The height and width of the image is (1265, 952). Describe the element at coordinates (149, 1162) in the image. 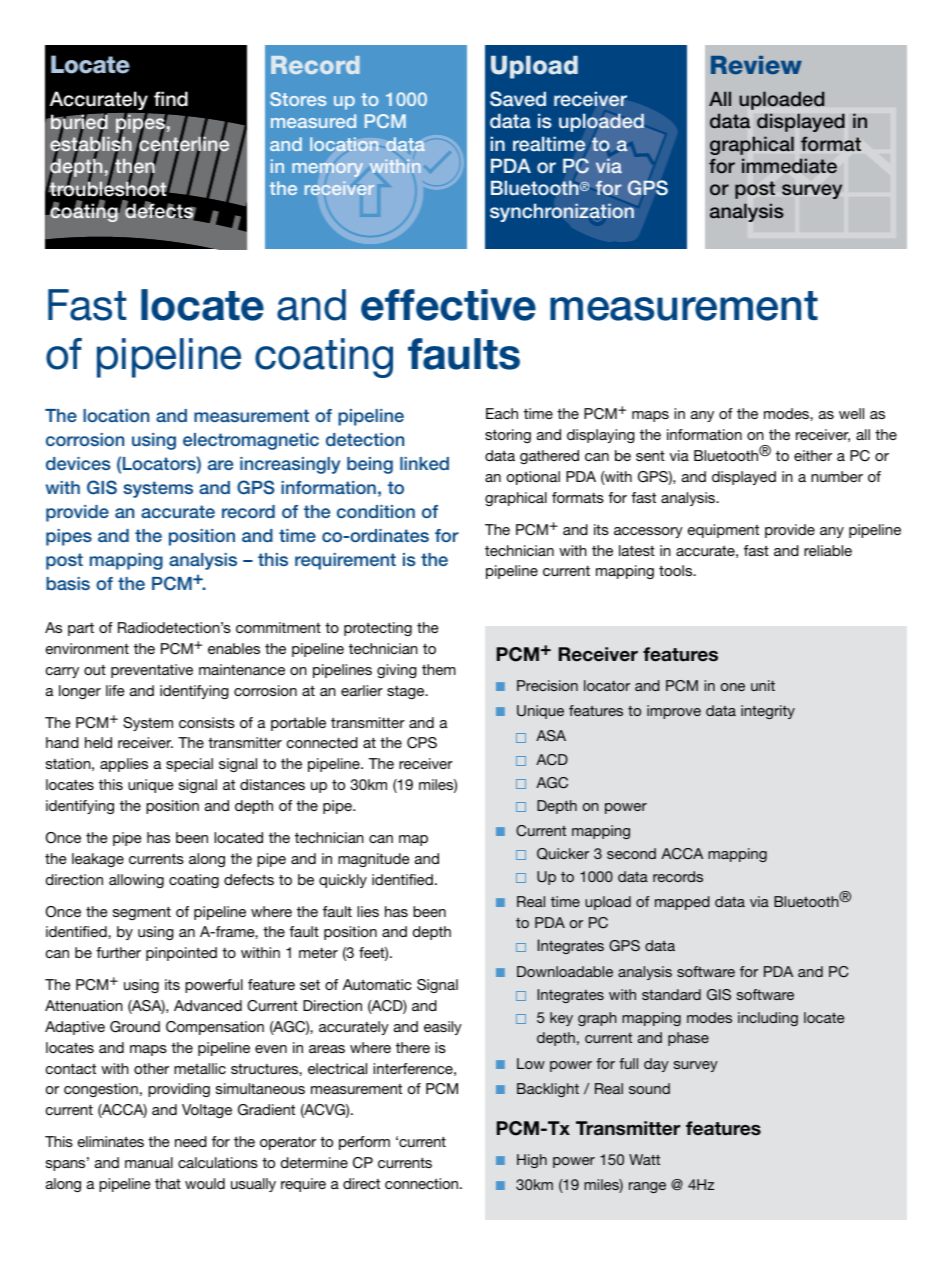

I see `manual` at that location.
